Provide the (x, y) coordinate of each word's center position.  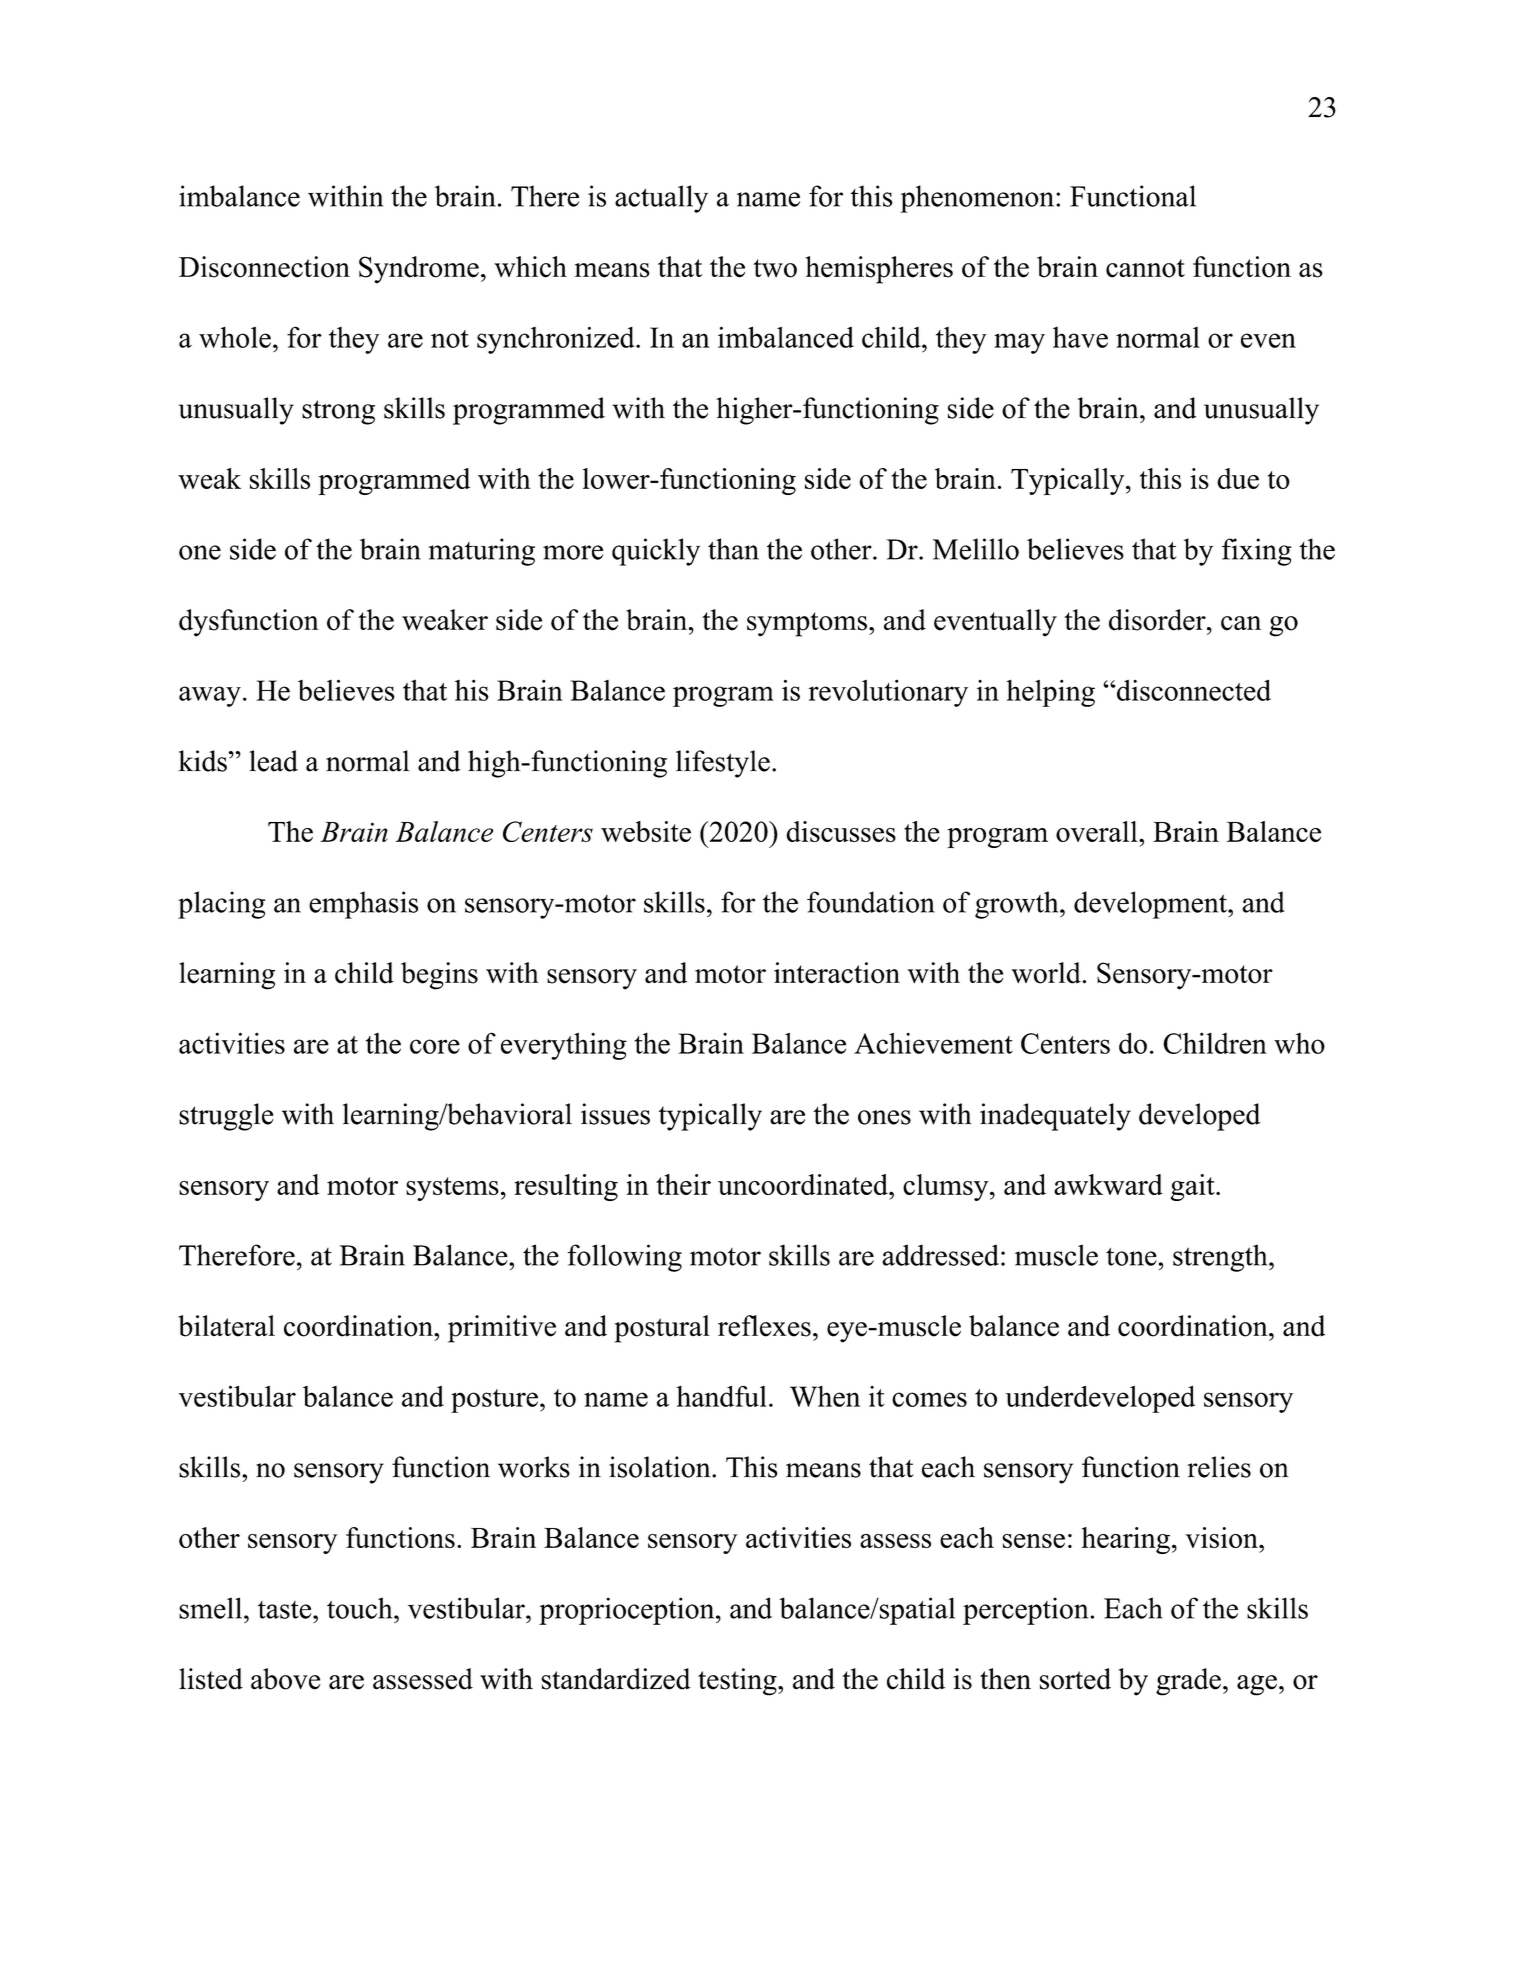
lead (273, 761)
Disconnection (264, 267)
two (775, 268)
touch (361, 1608)
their (683, 1184)
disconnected (1194, 690)
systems (452, 1189)
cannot (1145, 268)
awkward (1108, 1184)
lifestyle (723, 764)
